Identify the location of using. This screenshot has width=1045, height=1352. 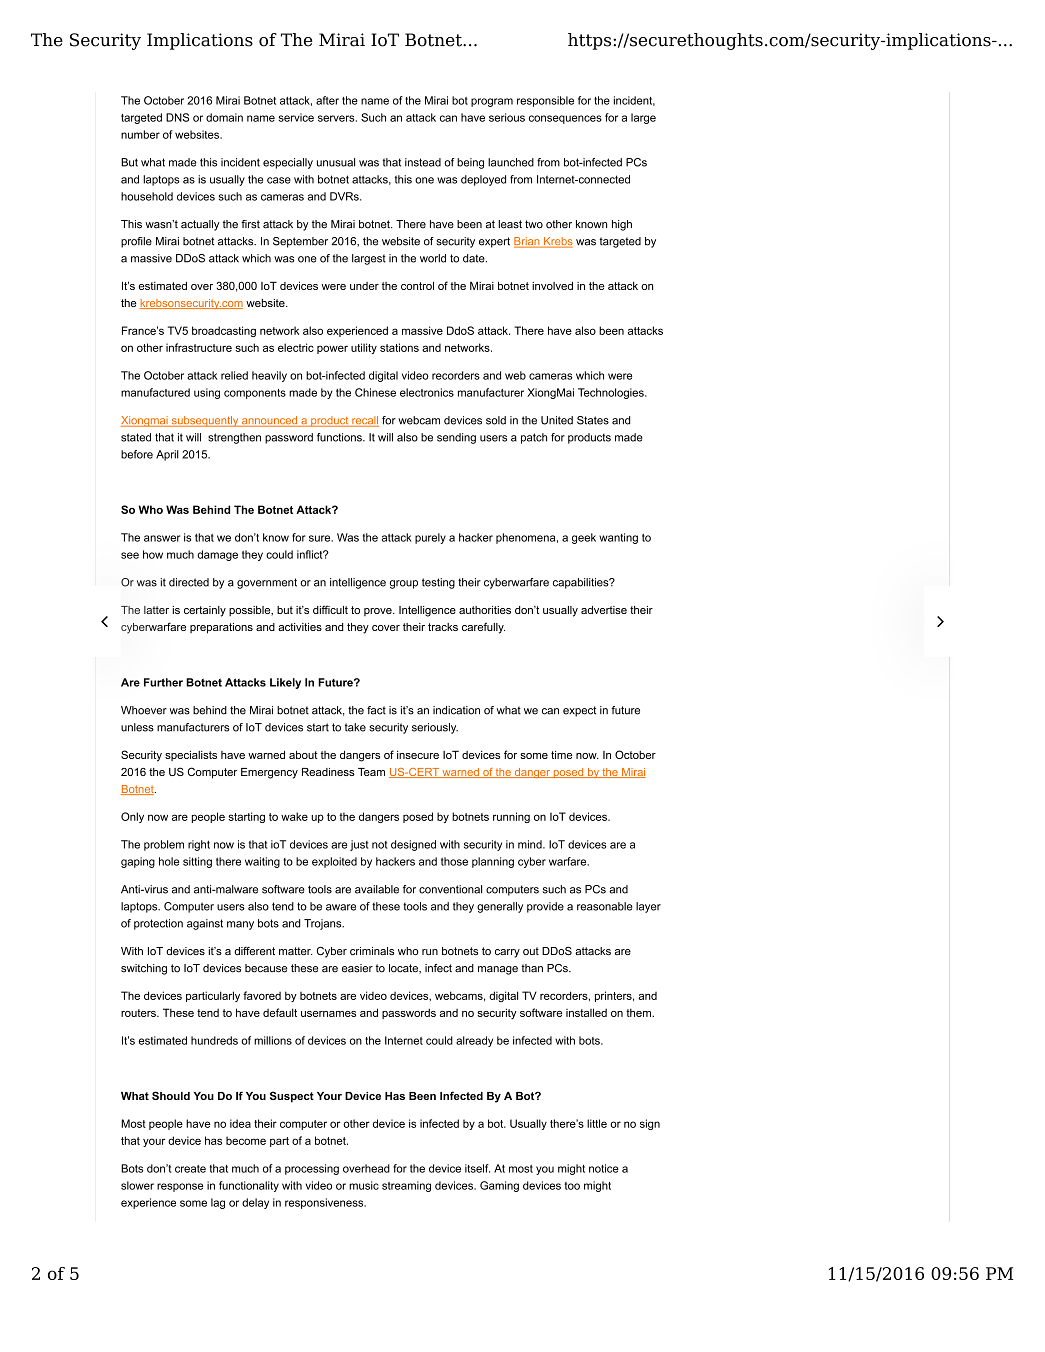
(207, 393).
